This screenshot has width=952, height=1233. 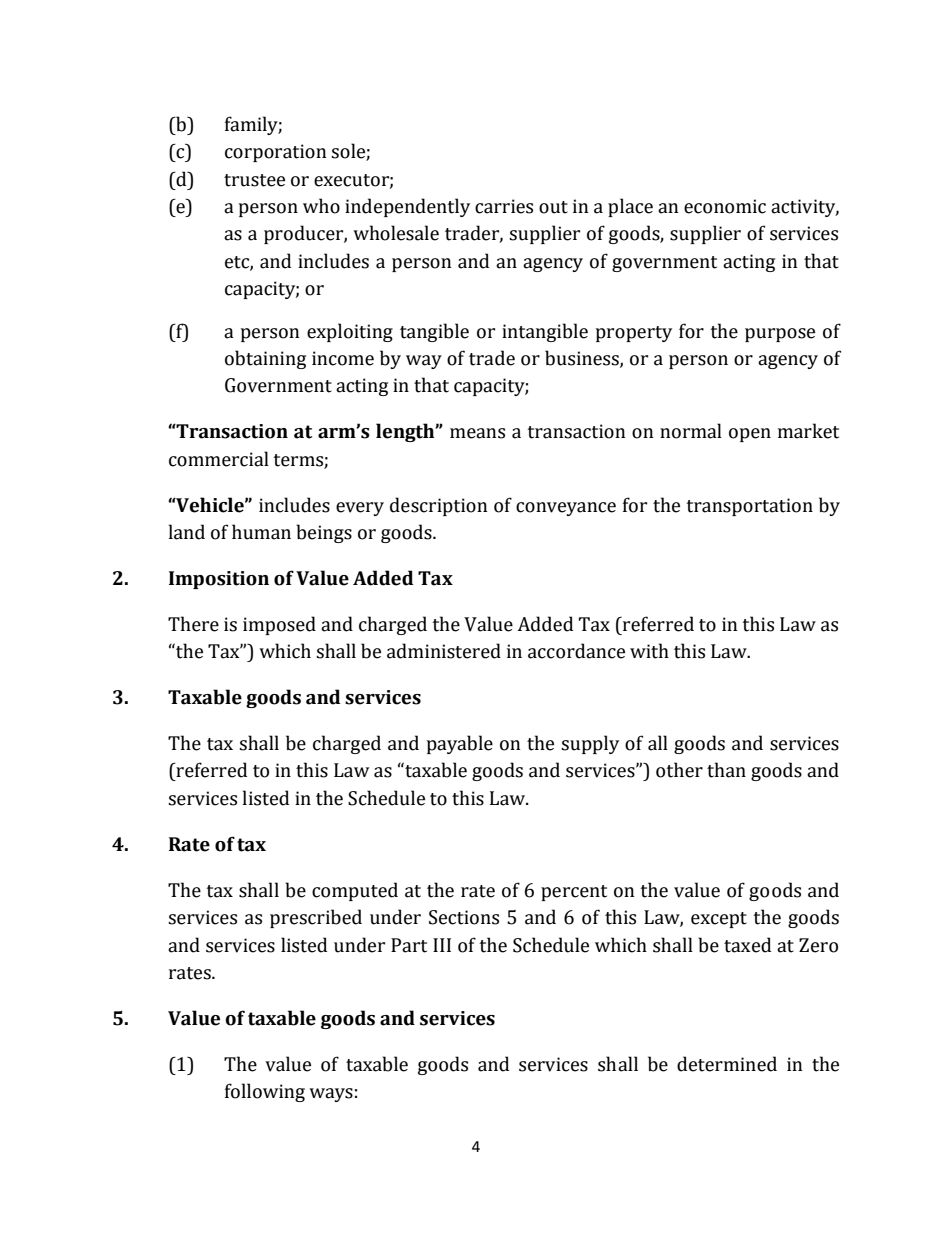 I want to click on following, so click(x=265, y=1092).
